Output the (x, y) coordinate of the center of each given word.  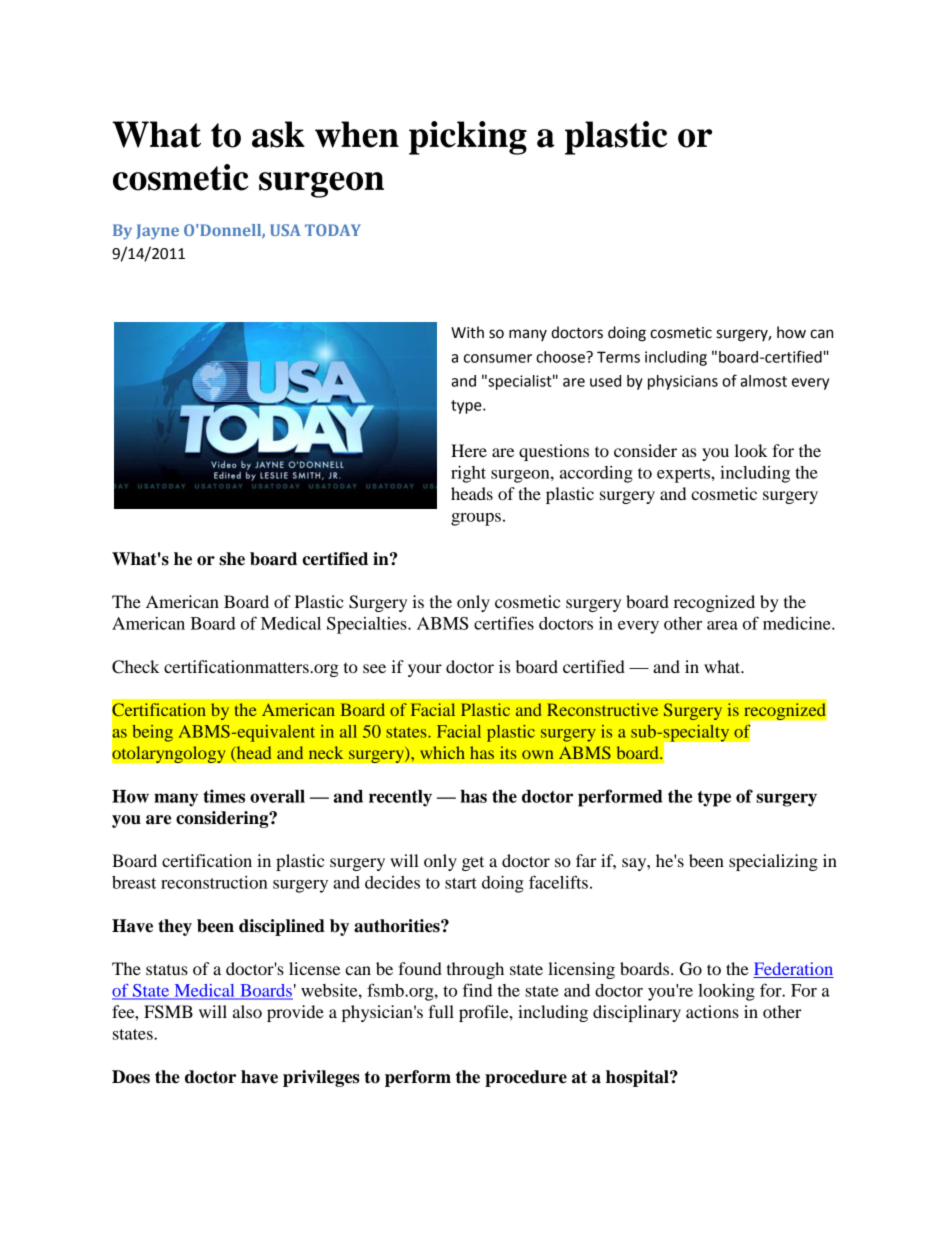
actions (712, 1011)
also (247, 1011)
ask (278, 134)
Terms (618, 357)
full (441, 1011)
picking (468, 138)
